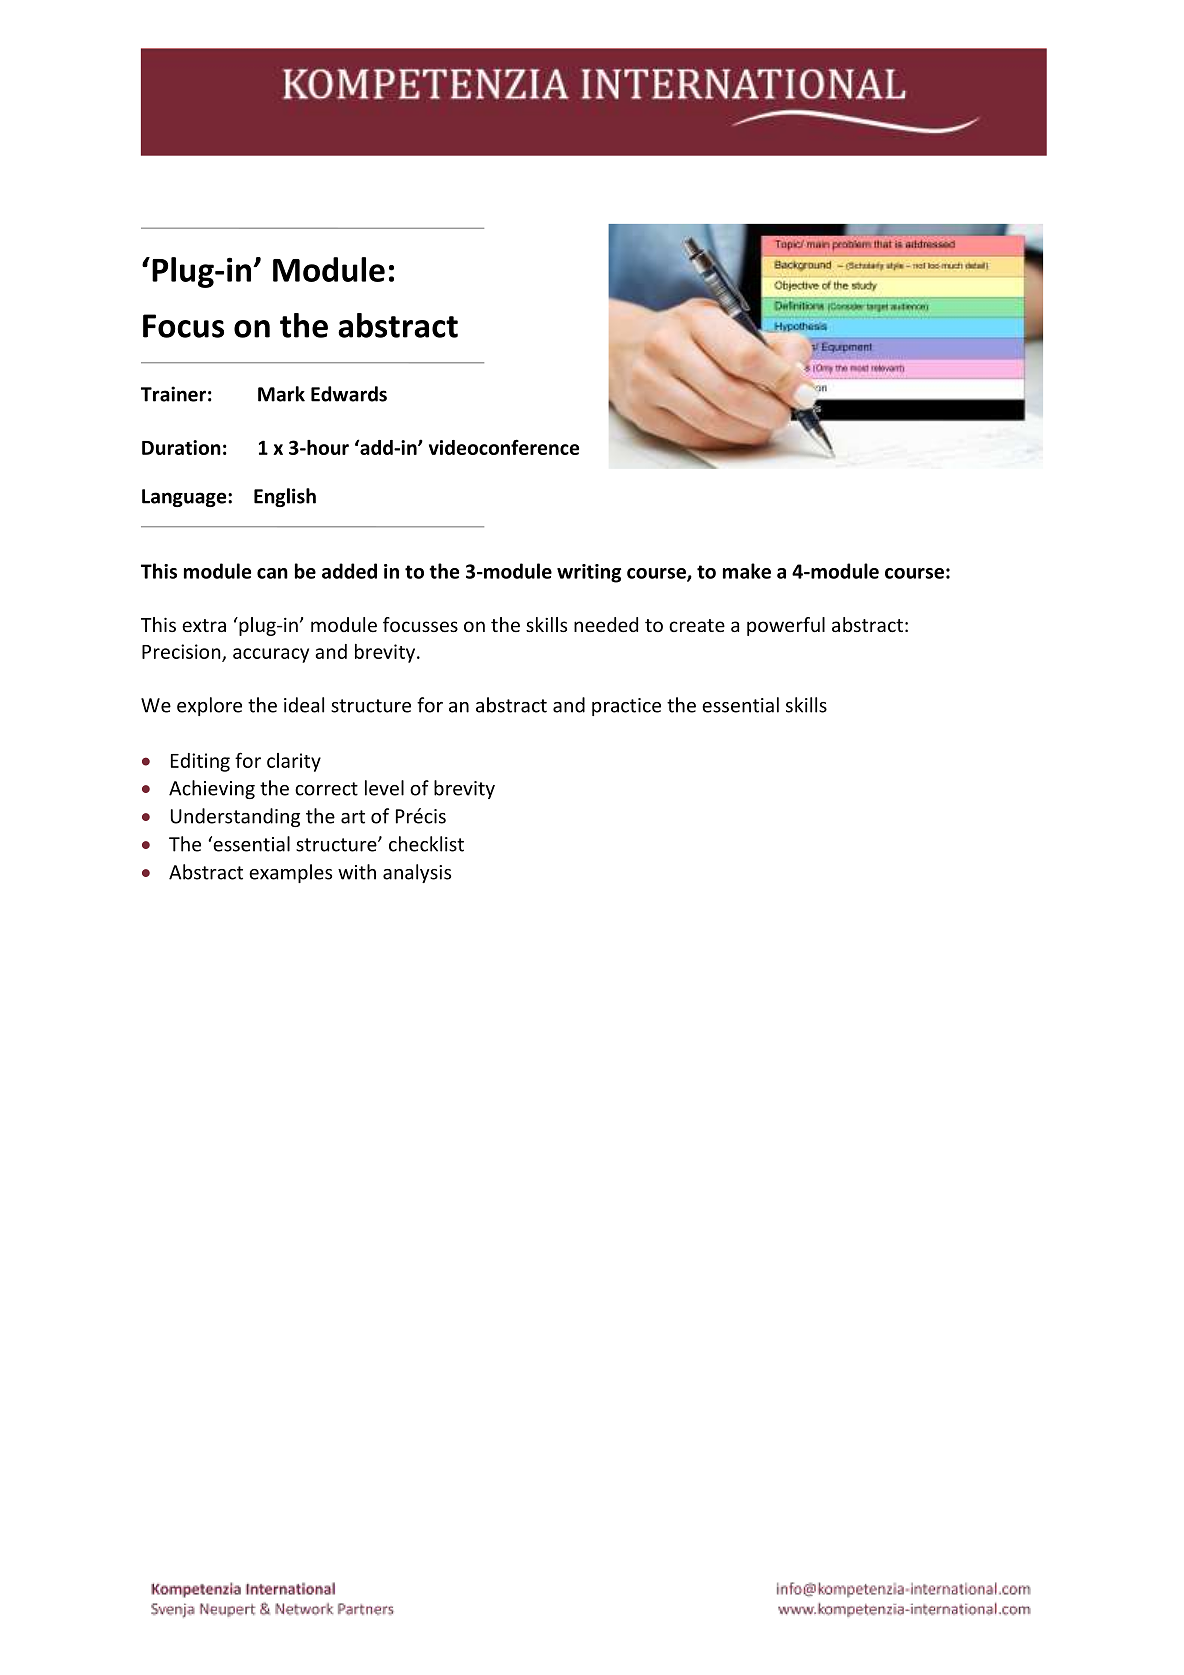 The height and width of the page is (1675, 1184). Describe the element at coordinates (281, 394) in the page. I see `Mark` at that location.
